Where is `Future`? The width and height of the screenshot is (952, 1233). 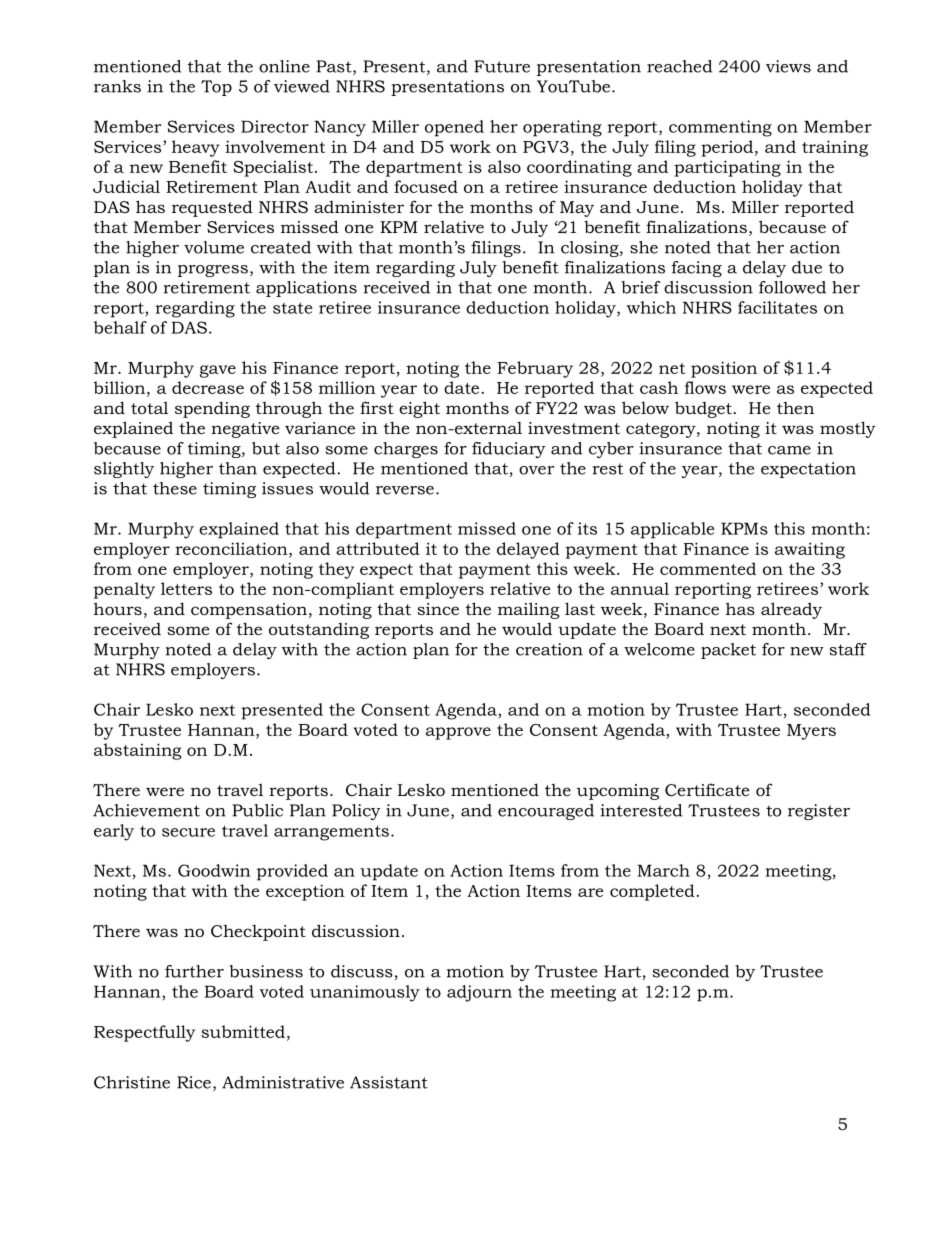
Future is located at coordinates (502, 66).
